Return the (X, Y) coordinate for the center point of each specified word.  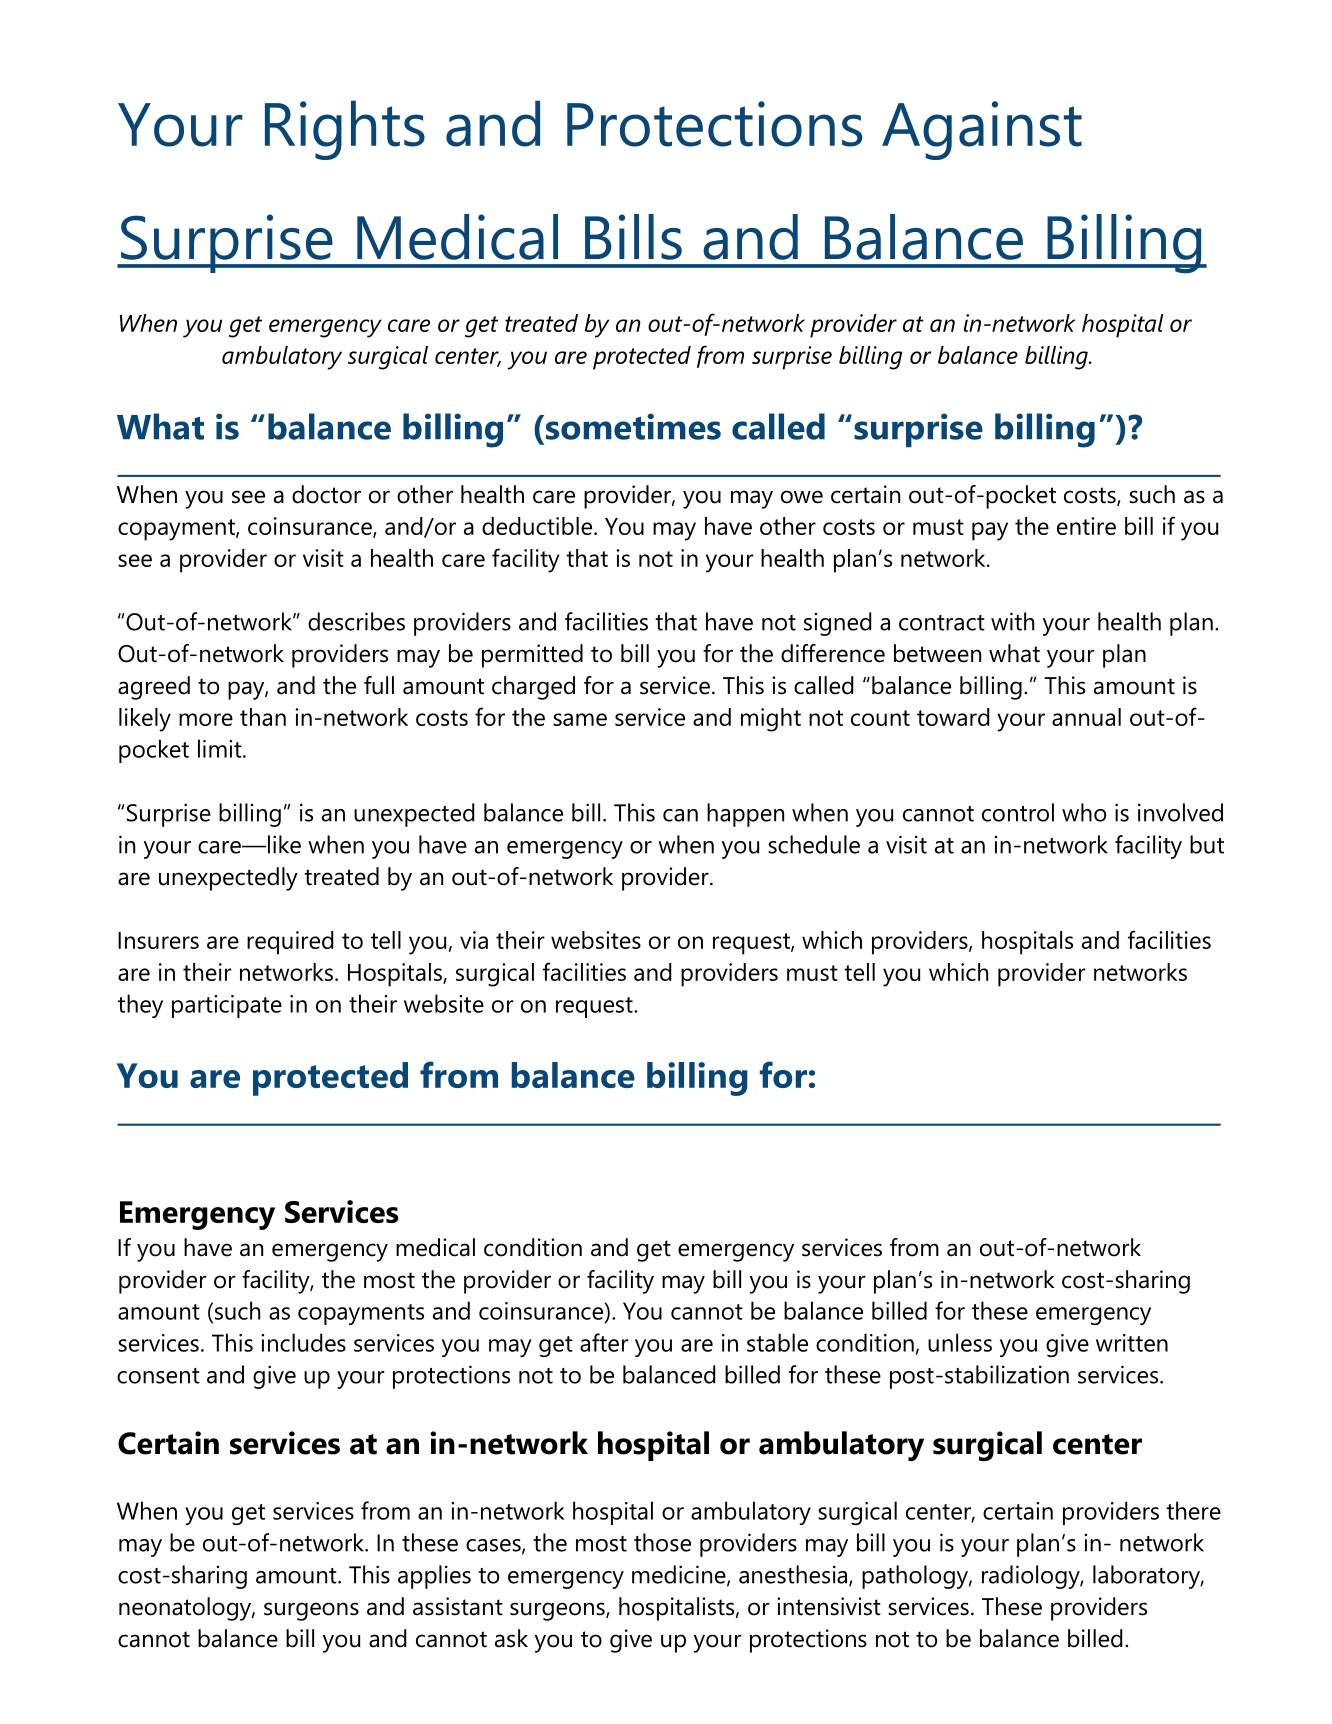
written (1132, 1343)
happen (745, 815)
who (1084, 812)
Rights (345, 130)
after (604, 1342)
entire (1086, 526)
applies (434, 1577)
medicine (680, 1575)
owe (802, 497)
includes (303, 1342)
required (290, 943)
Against (982, 130)
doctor (326, 494)
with (1012, 621)
